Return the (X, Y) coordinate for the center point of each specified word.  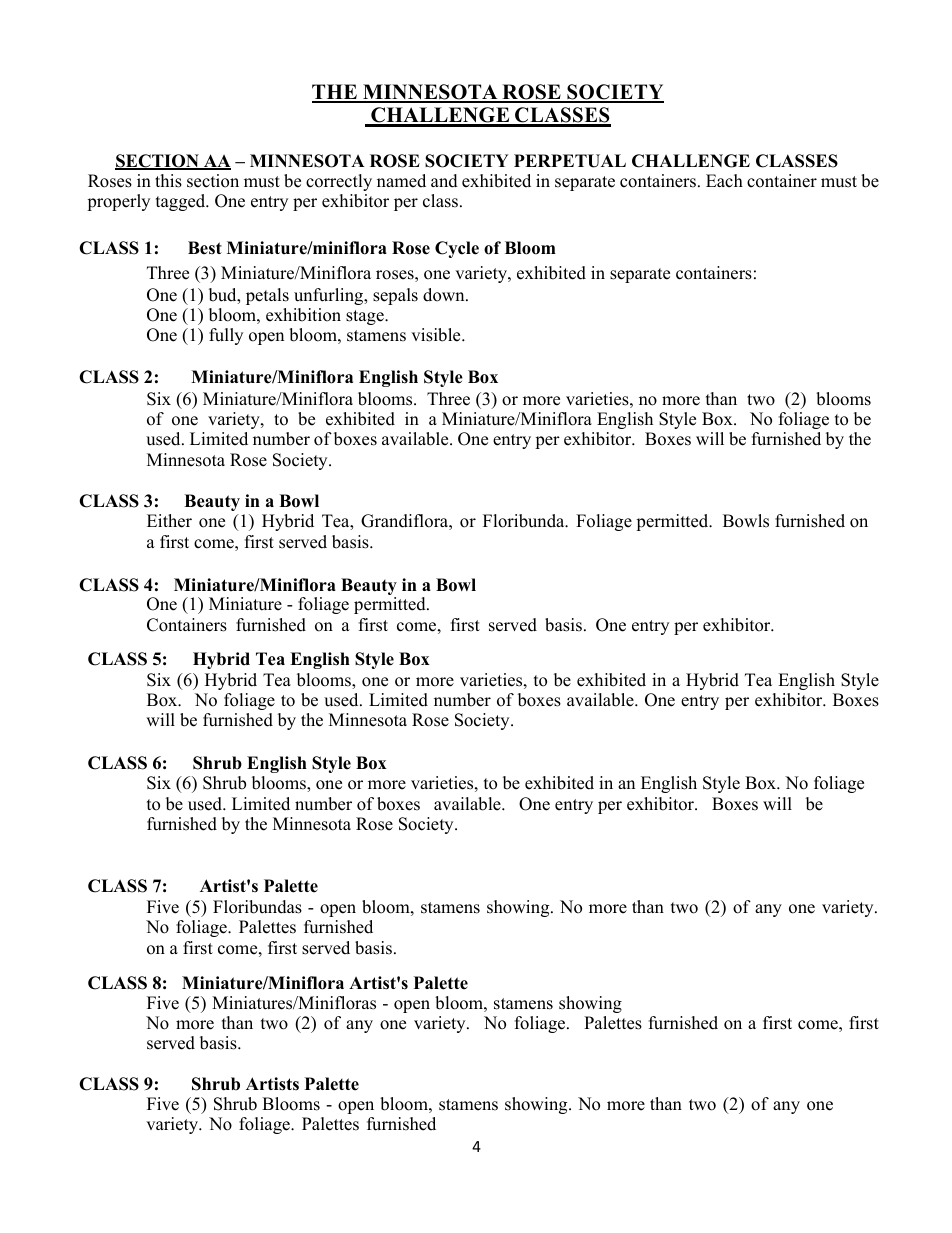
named (401, 181)
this (168, 181)
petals (267, 296)
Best (205, 248)
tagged (182, 202)
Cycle (457, 249)
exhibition (303, 315)
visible (437, 335)
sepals (395, 296)
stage (366, 317)
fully (226, 336)
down (445, 295)
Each (724, 181)
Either (169, 521)
